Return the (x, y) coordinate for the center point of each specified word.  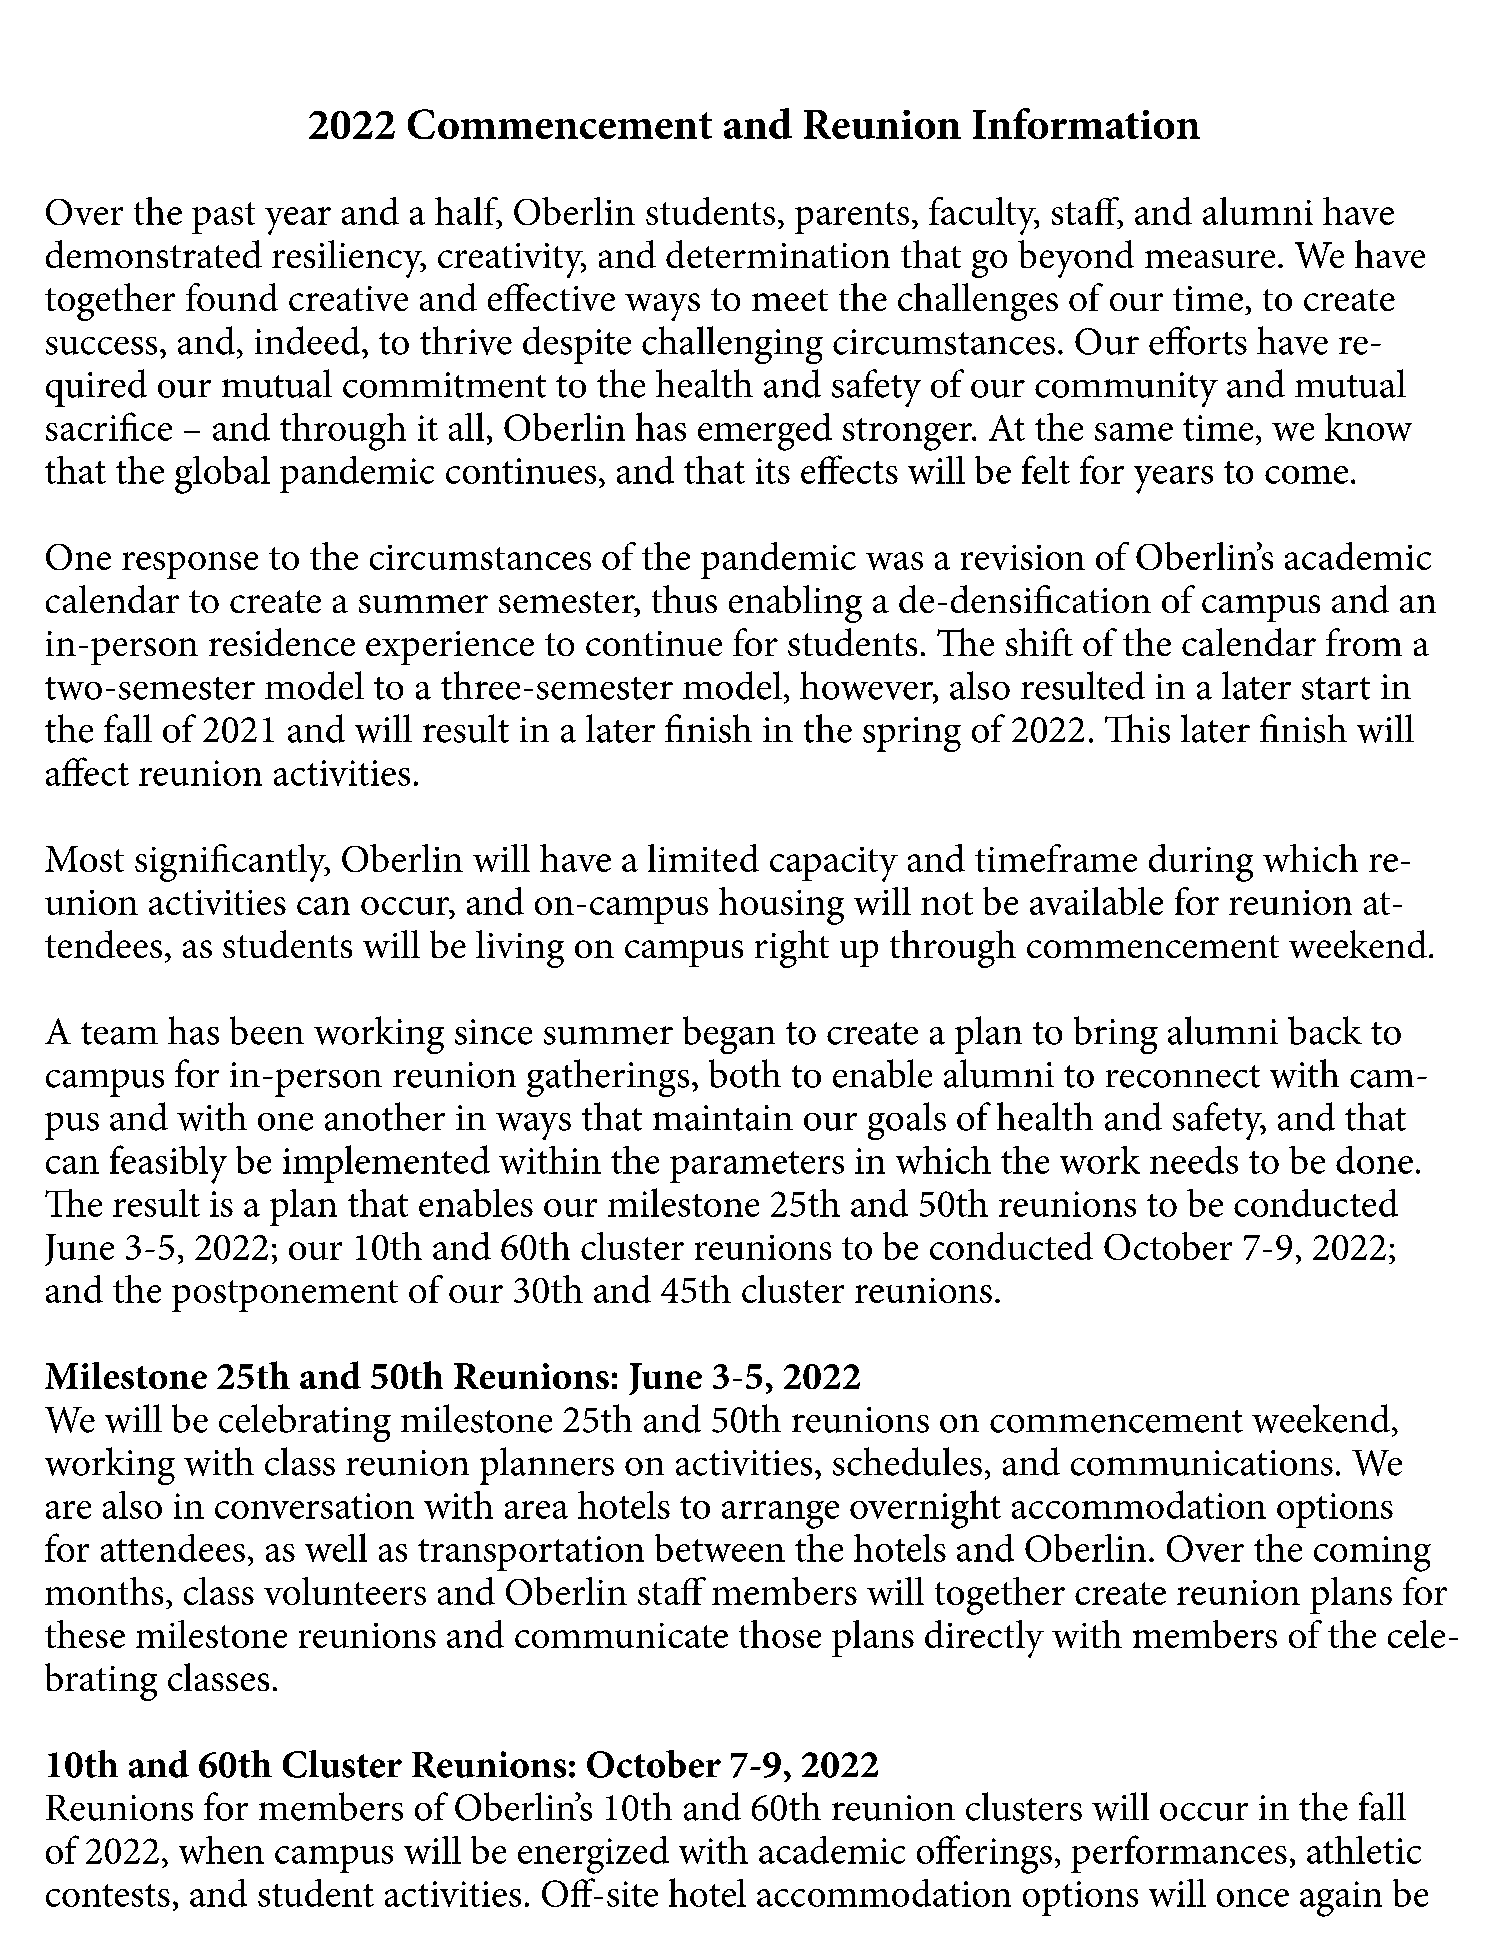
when (221, 1850)
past (223, 218)
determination (778, 254)
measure (1210, 259)
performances (1179, 1854)
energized (593, 1855)
